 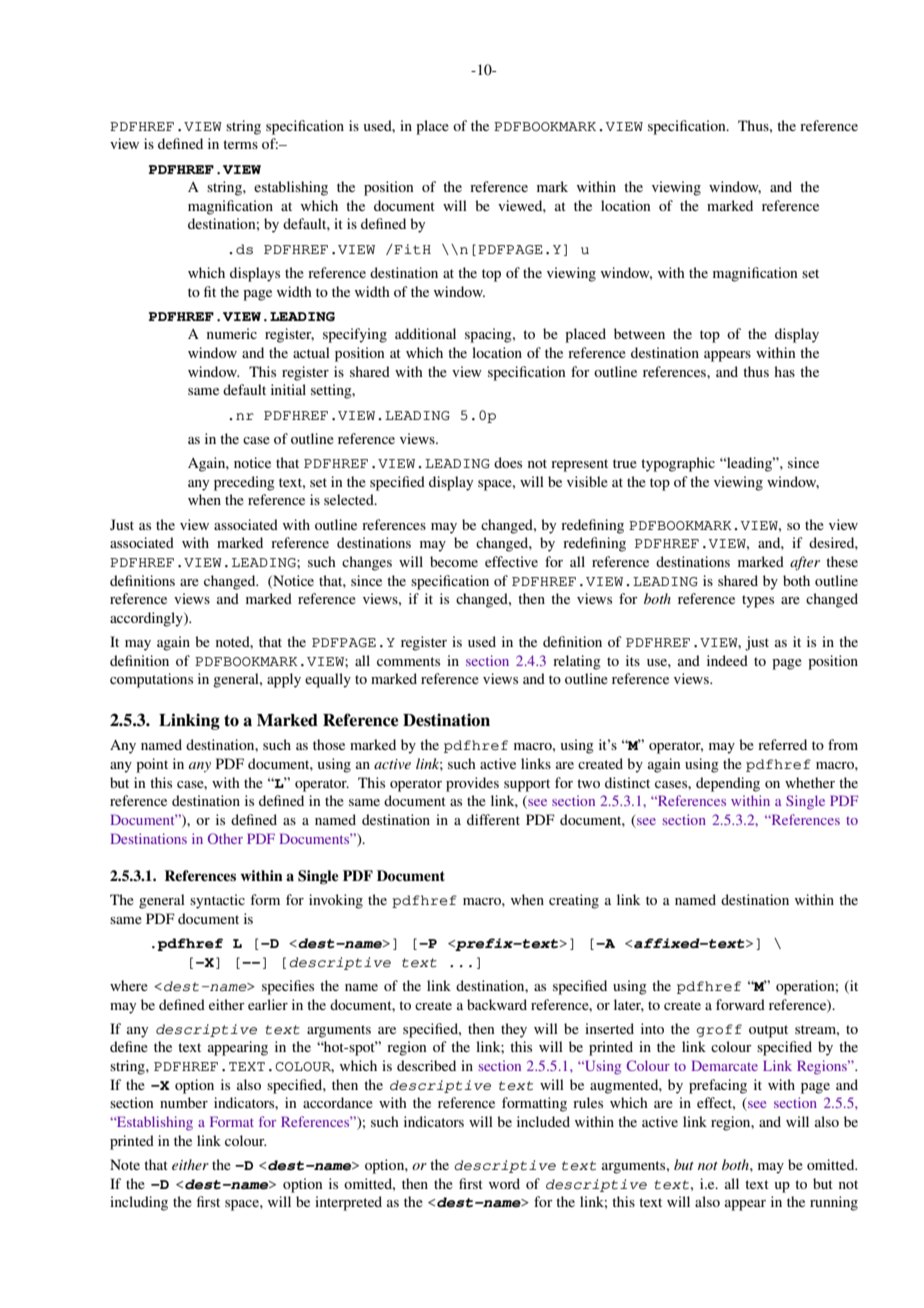 What do you see at coordinates (152, 765) in the screenshot?
I see `point` at bounding box center [152, 765].
